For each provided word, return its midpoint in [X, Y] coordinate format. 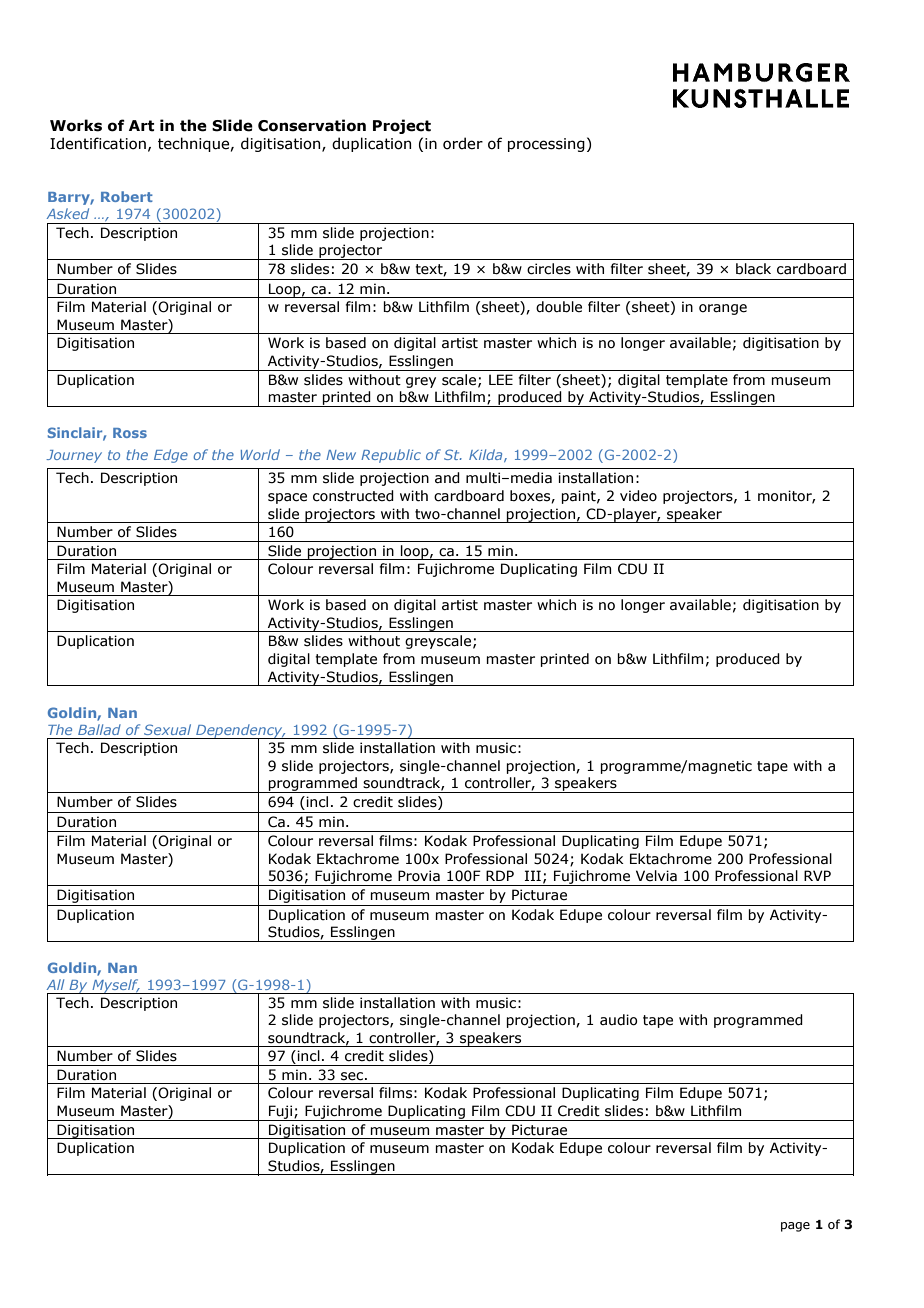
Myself [115, 986]
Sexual [167, 729]
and [447, 478]
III [533, 875]
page [795, 1227]
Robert [127, 196]
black [753, 269]
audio [618, 1020]
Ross [130, 433]
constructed [353, 496]
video [638, 496]
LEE [501, 379]
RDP [500, 875]
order [463, 143]
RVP [817, 875]
